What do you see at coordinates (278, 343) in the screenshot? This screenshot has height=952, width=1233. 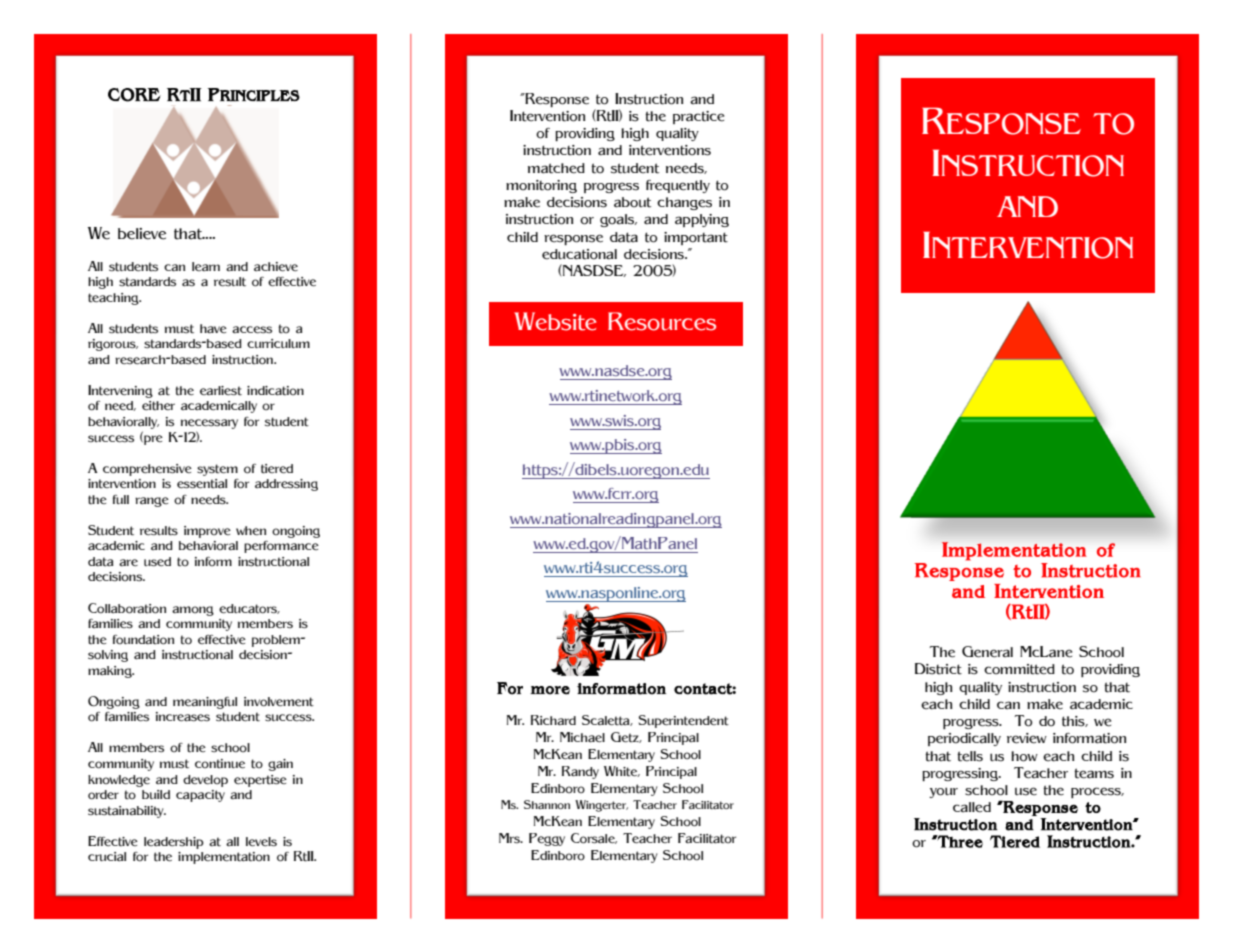 I see `curriculum` at bounding box center [278, 343].
